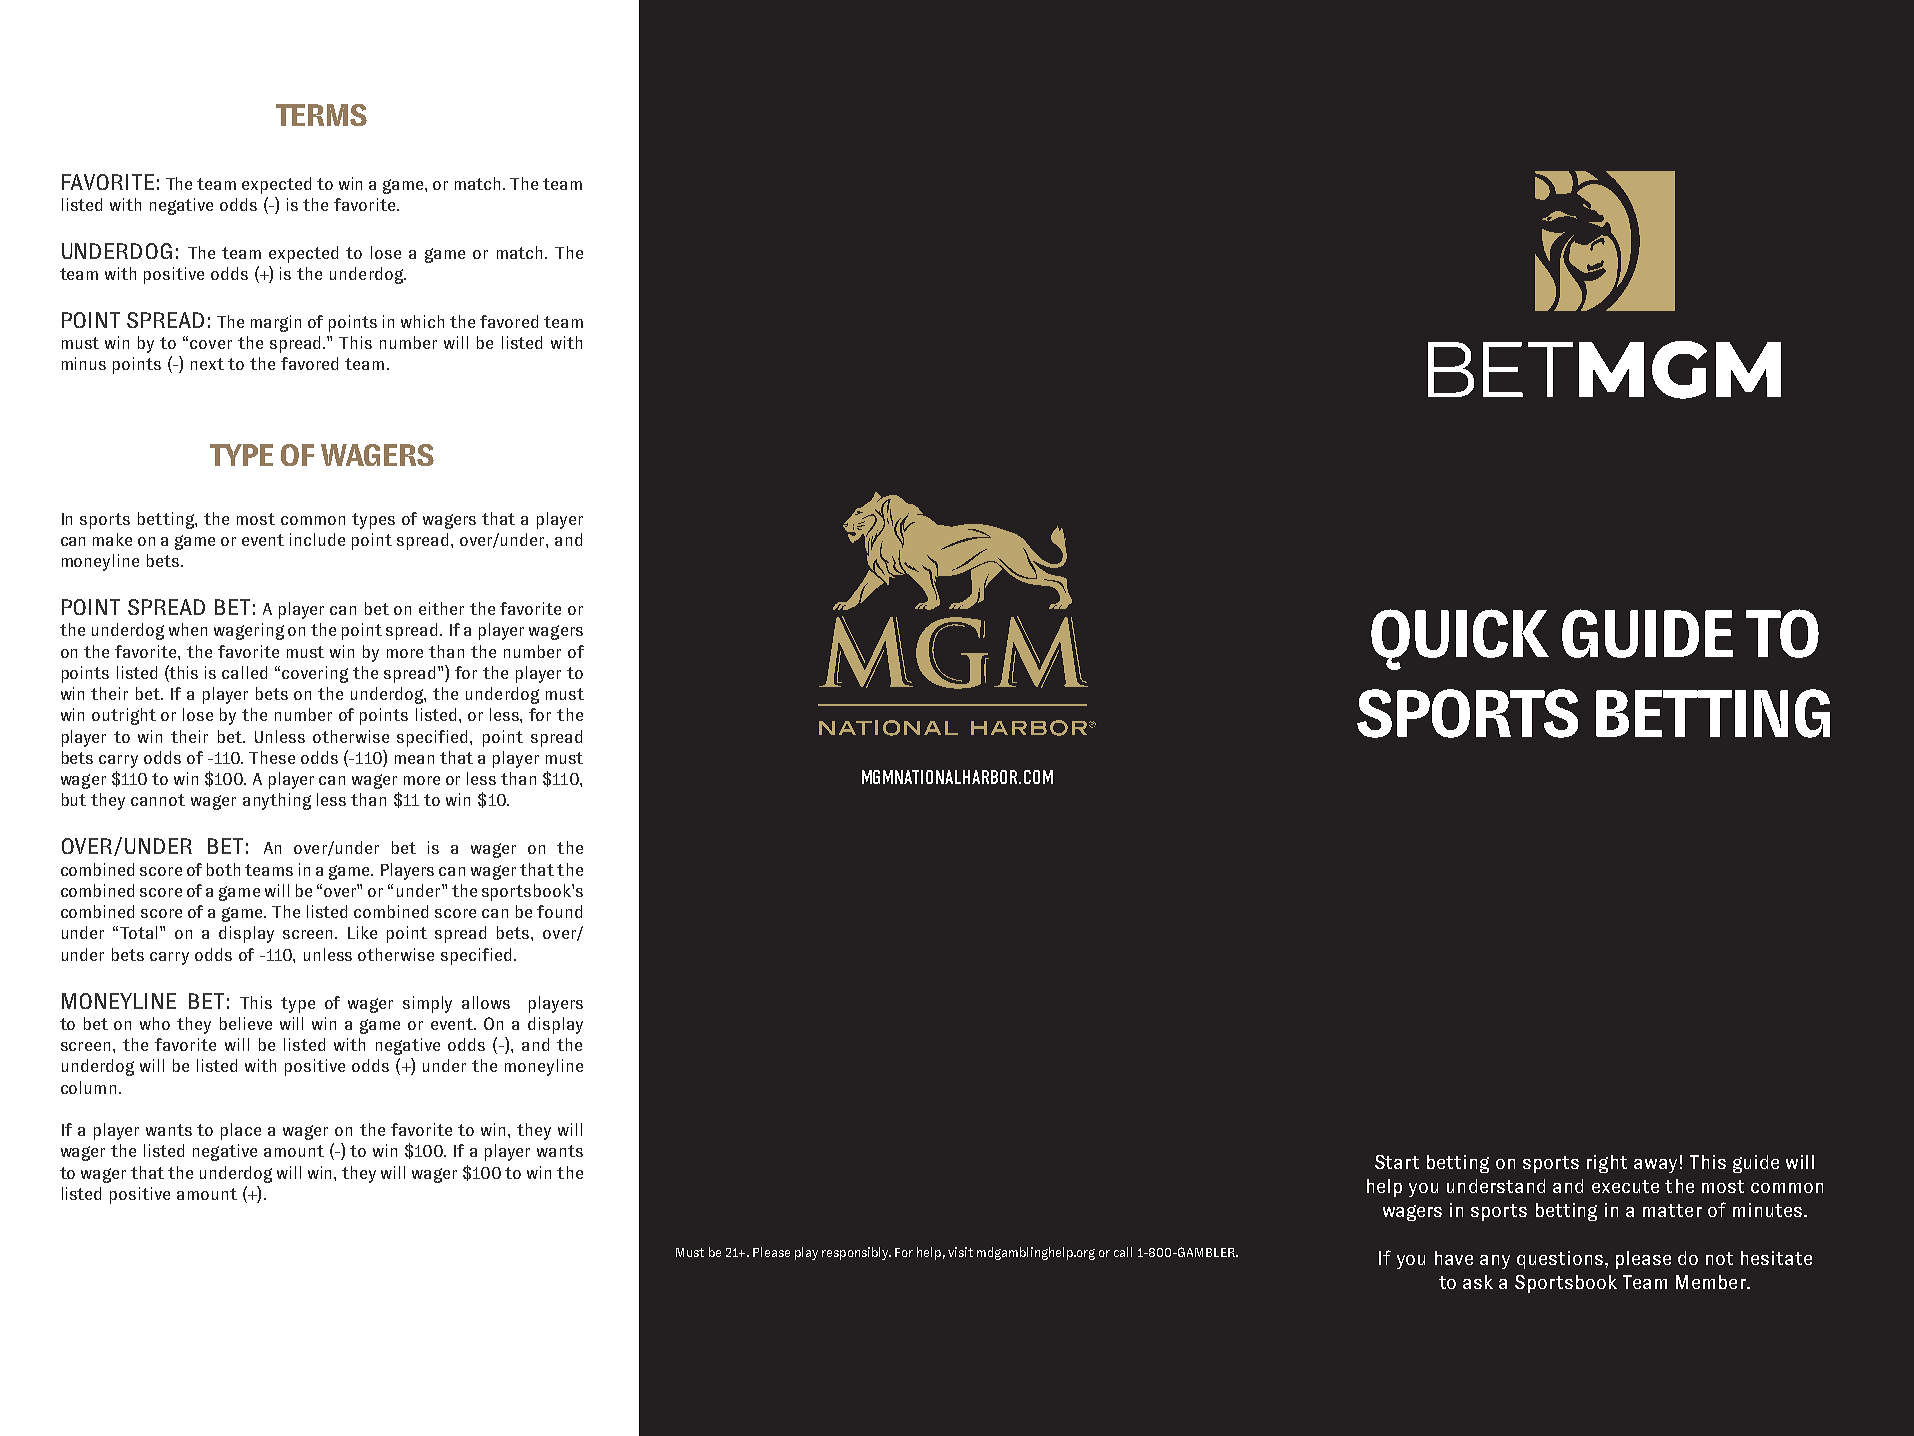 The width and height of the screenshot is (1914, 1436). I want to click on QUICK, so click(1460, 639).
